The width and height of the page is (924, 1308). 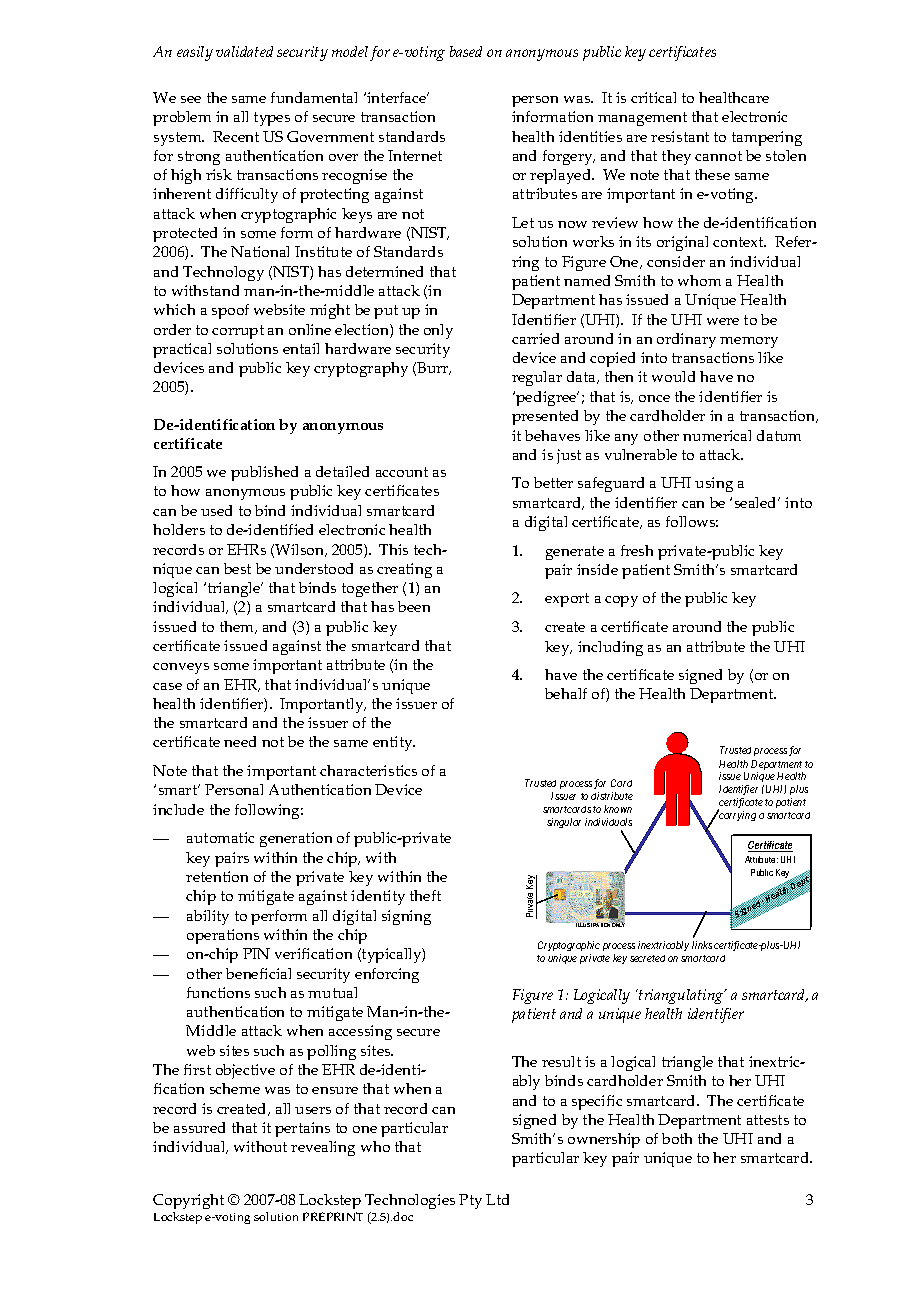 I want to click on critical, so click(x=653, y=97).
